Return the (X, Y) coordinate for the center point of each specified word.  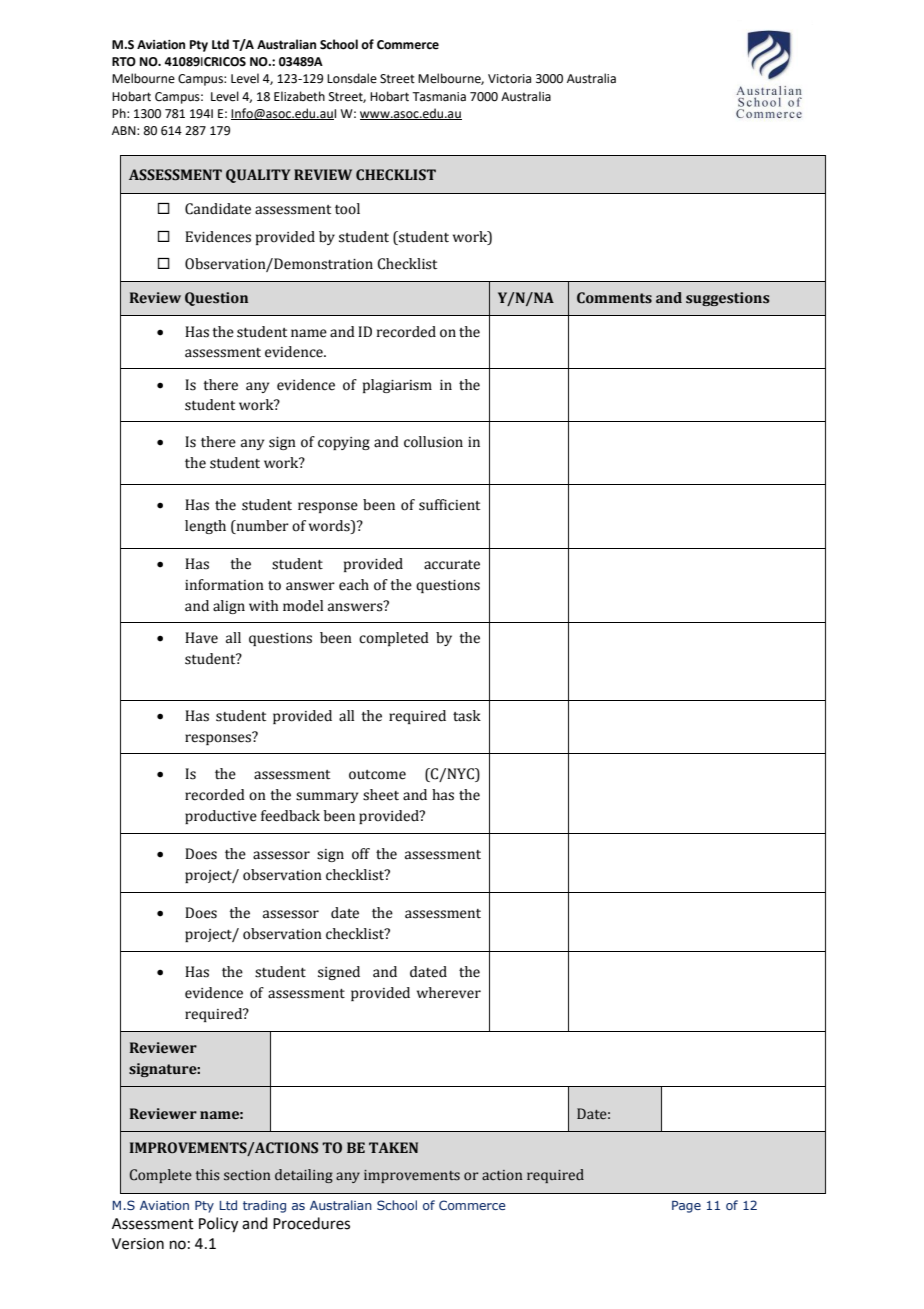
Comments (614, 298)
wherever (449, 993)
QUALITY (258, 176)
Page (686, 1207)
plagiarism (397, 386)
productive (221, 817)
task (467, 716)
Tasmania (439, 97)
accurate (452, 565)
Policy (218, 1225)
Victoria (509, 79)
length (205, 527)
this (208, 1175)
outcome (377, 775)
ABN (125, 130)
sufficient (449, 505)
